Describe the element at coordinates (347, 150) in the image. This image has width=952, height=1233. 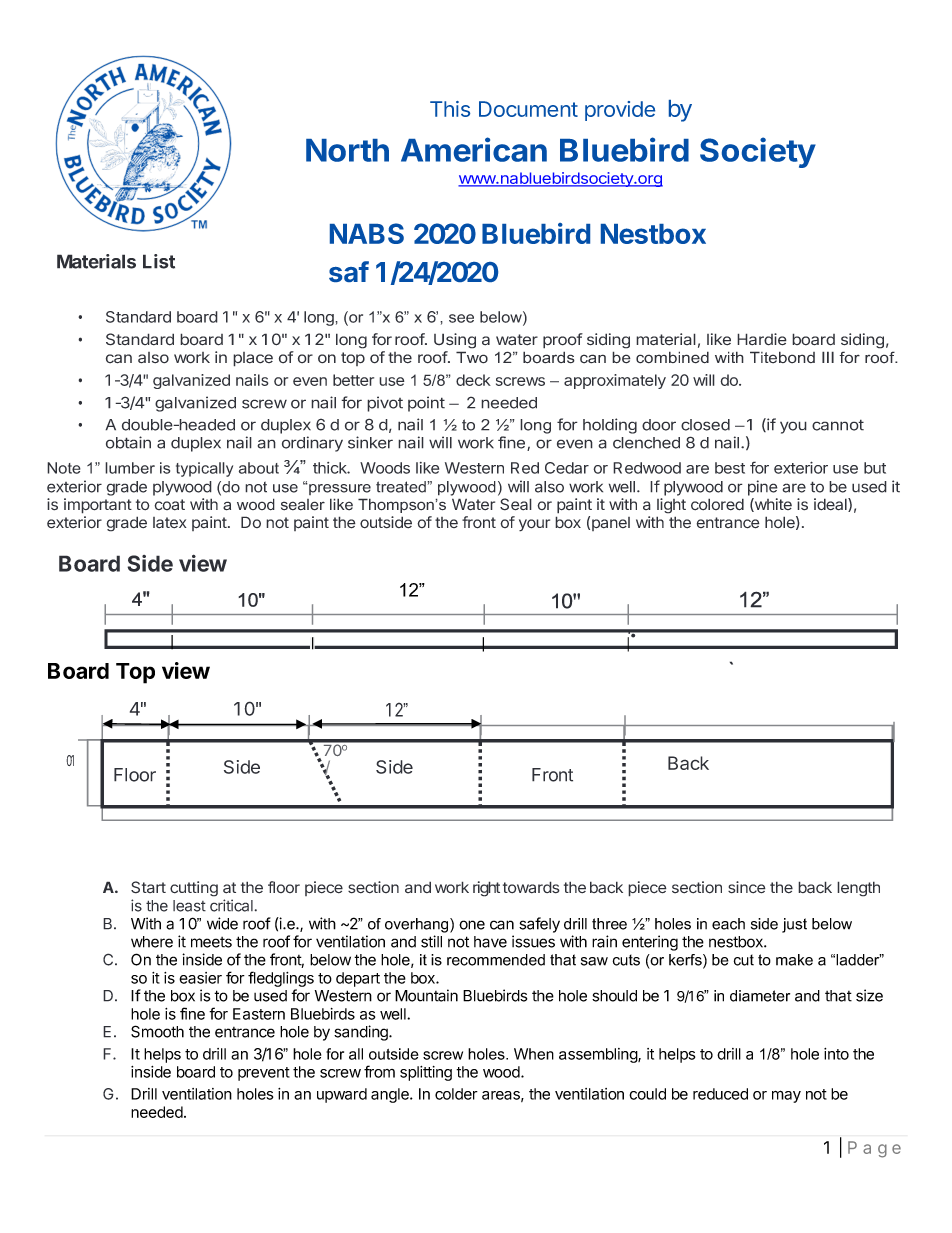
I see `North` at that location.
